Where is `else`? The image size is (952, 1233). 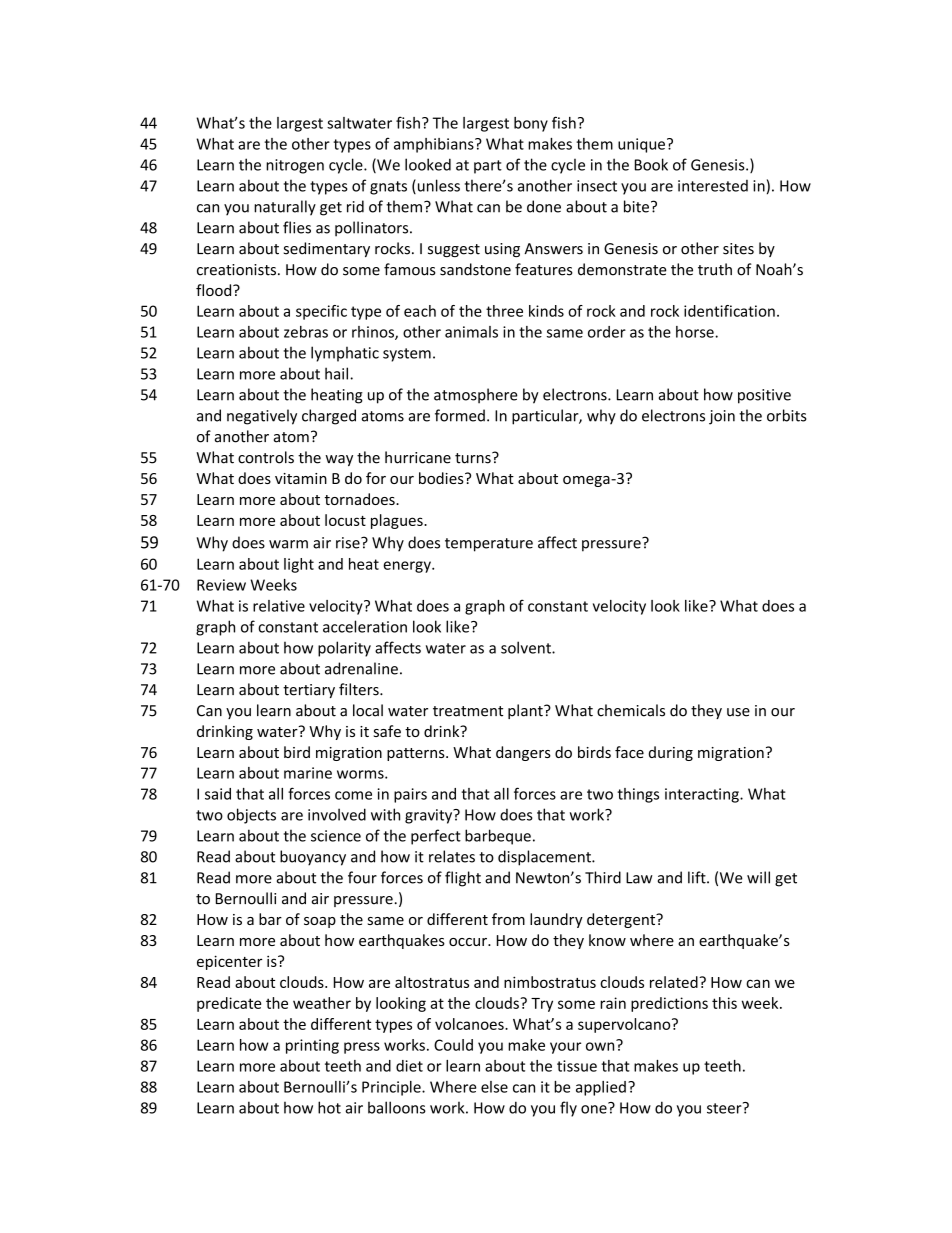 else is located at coordinates (494, 1087).
